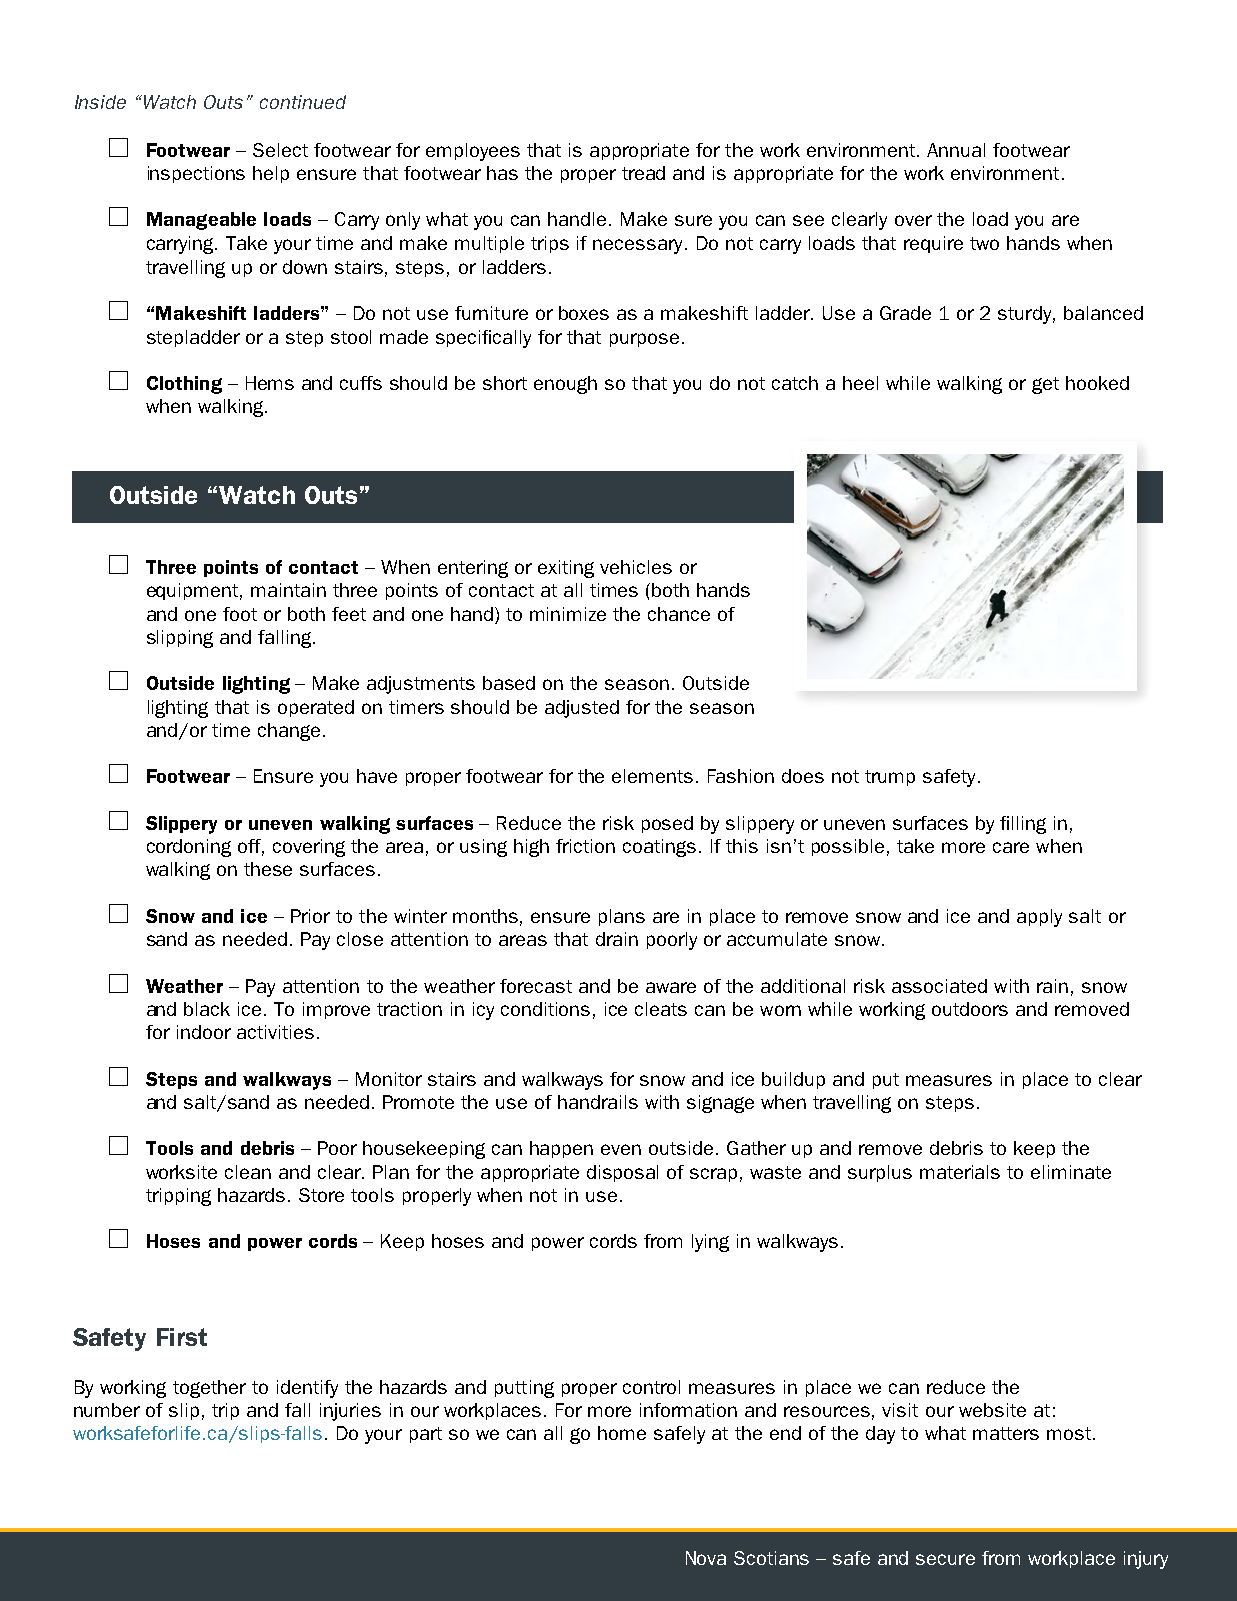 The width and height of the screenshot is (1237, 1601). I want to click on friction, so click(585, 846).
